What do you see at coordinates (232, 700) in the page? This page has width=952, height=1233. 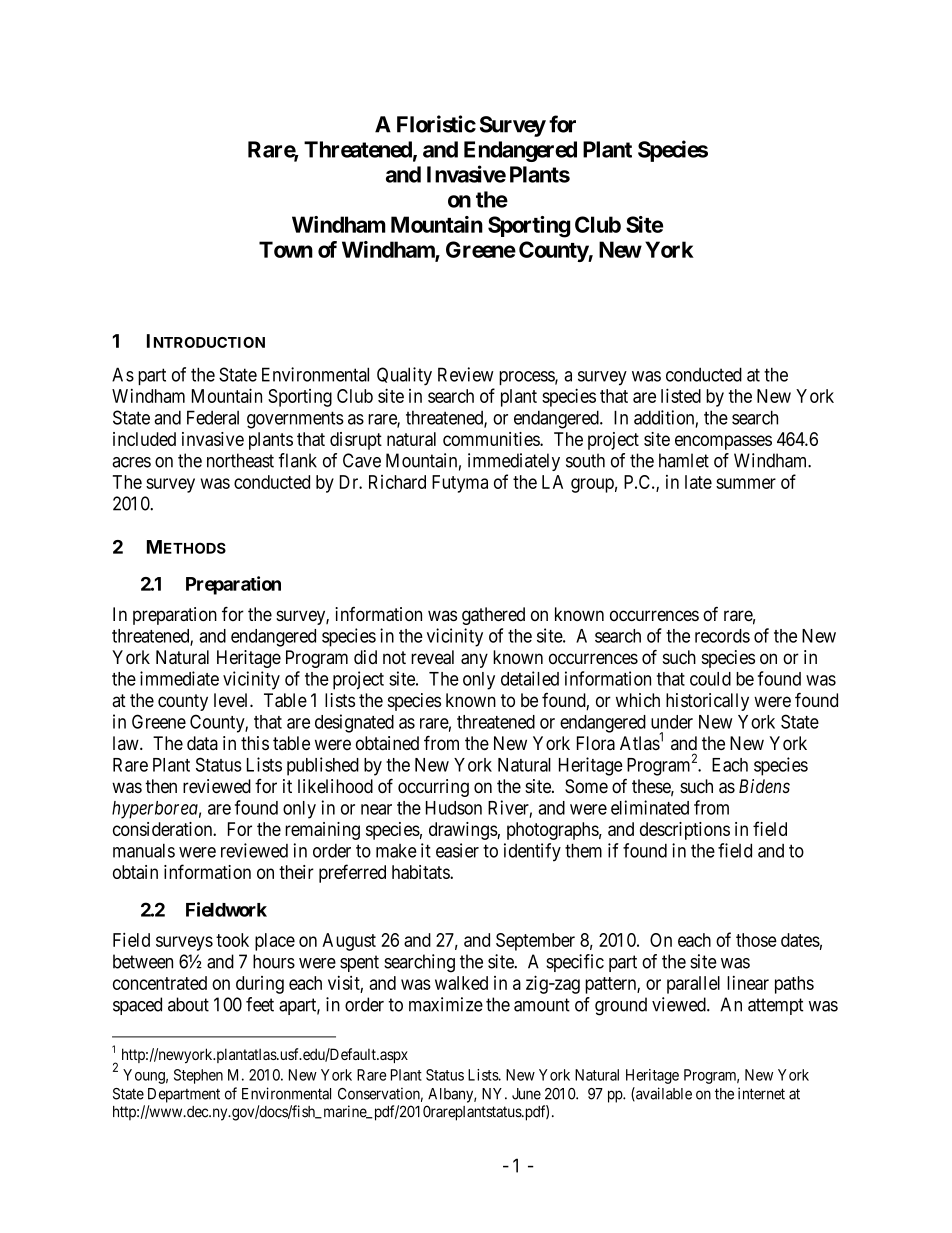 I see `level` at bounding box center [232, 700].
